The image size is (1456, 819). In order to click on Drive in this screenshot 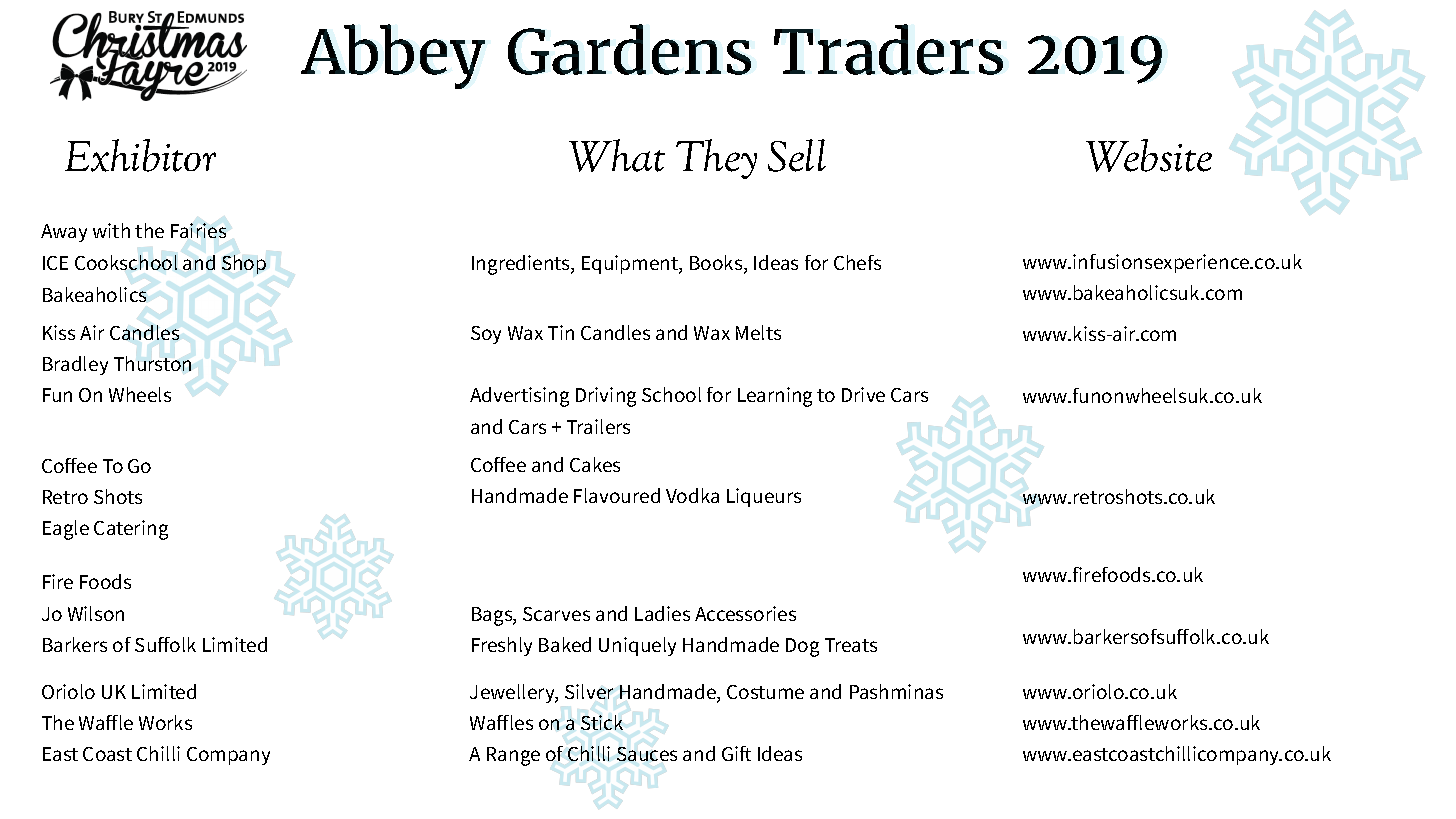, I will do `click(863, 394)`.
